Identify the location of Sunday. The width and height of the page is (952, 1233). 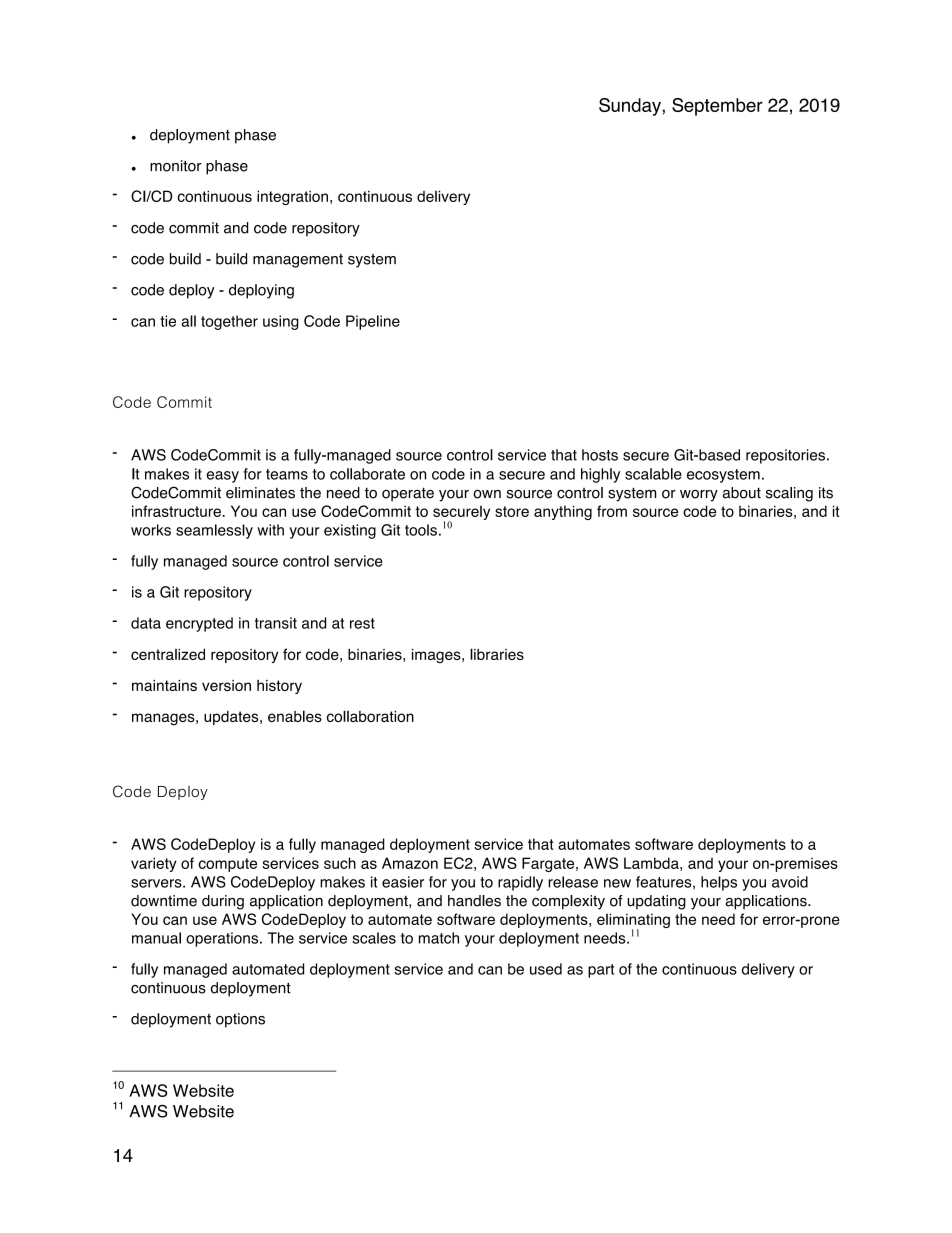
(631, 107).
